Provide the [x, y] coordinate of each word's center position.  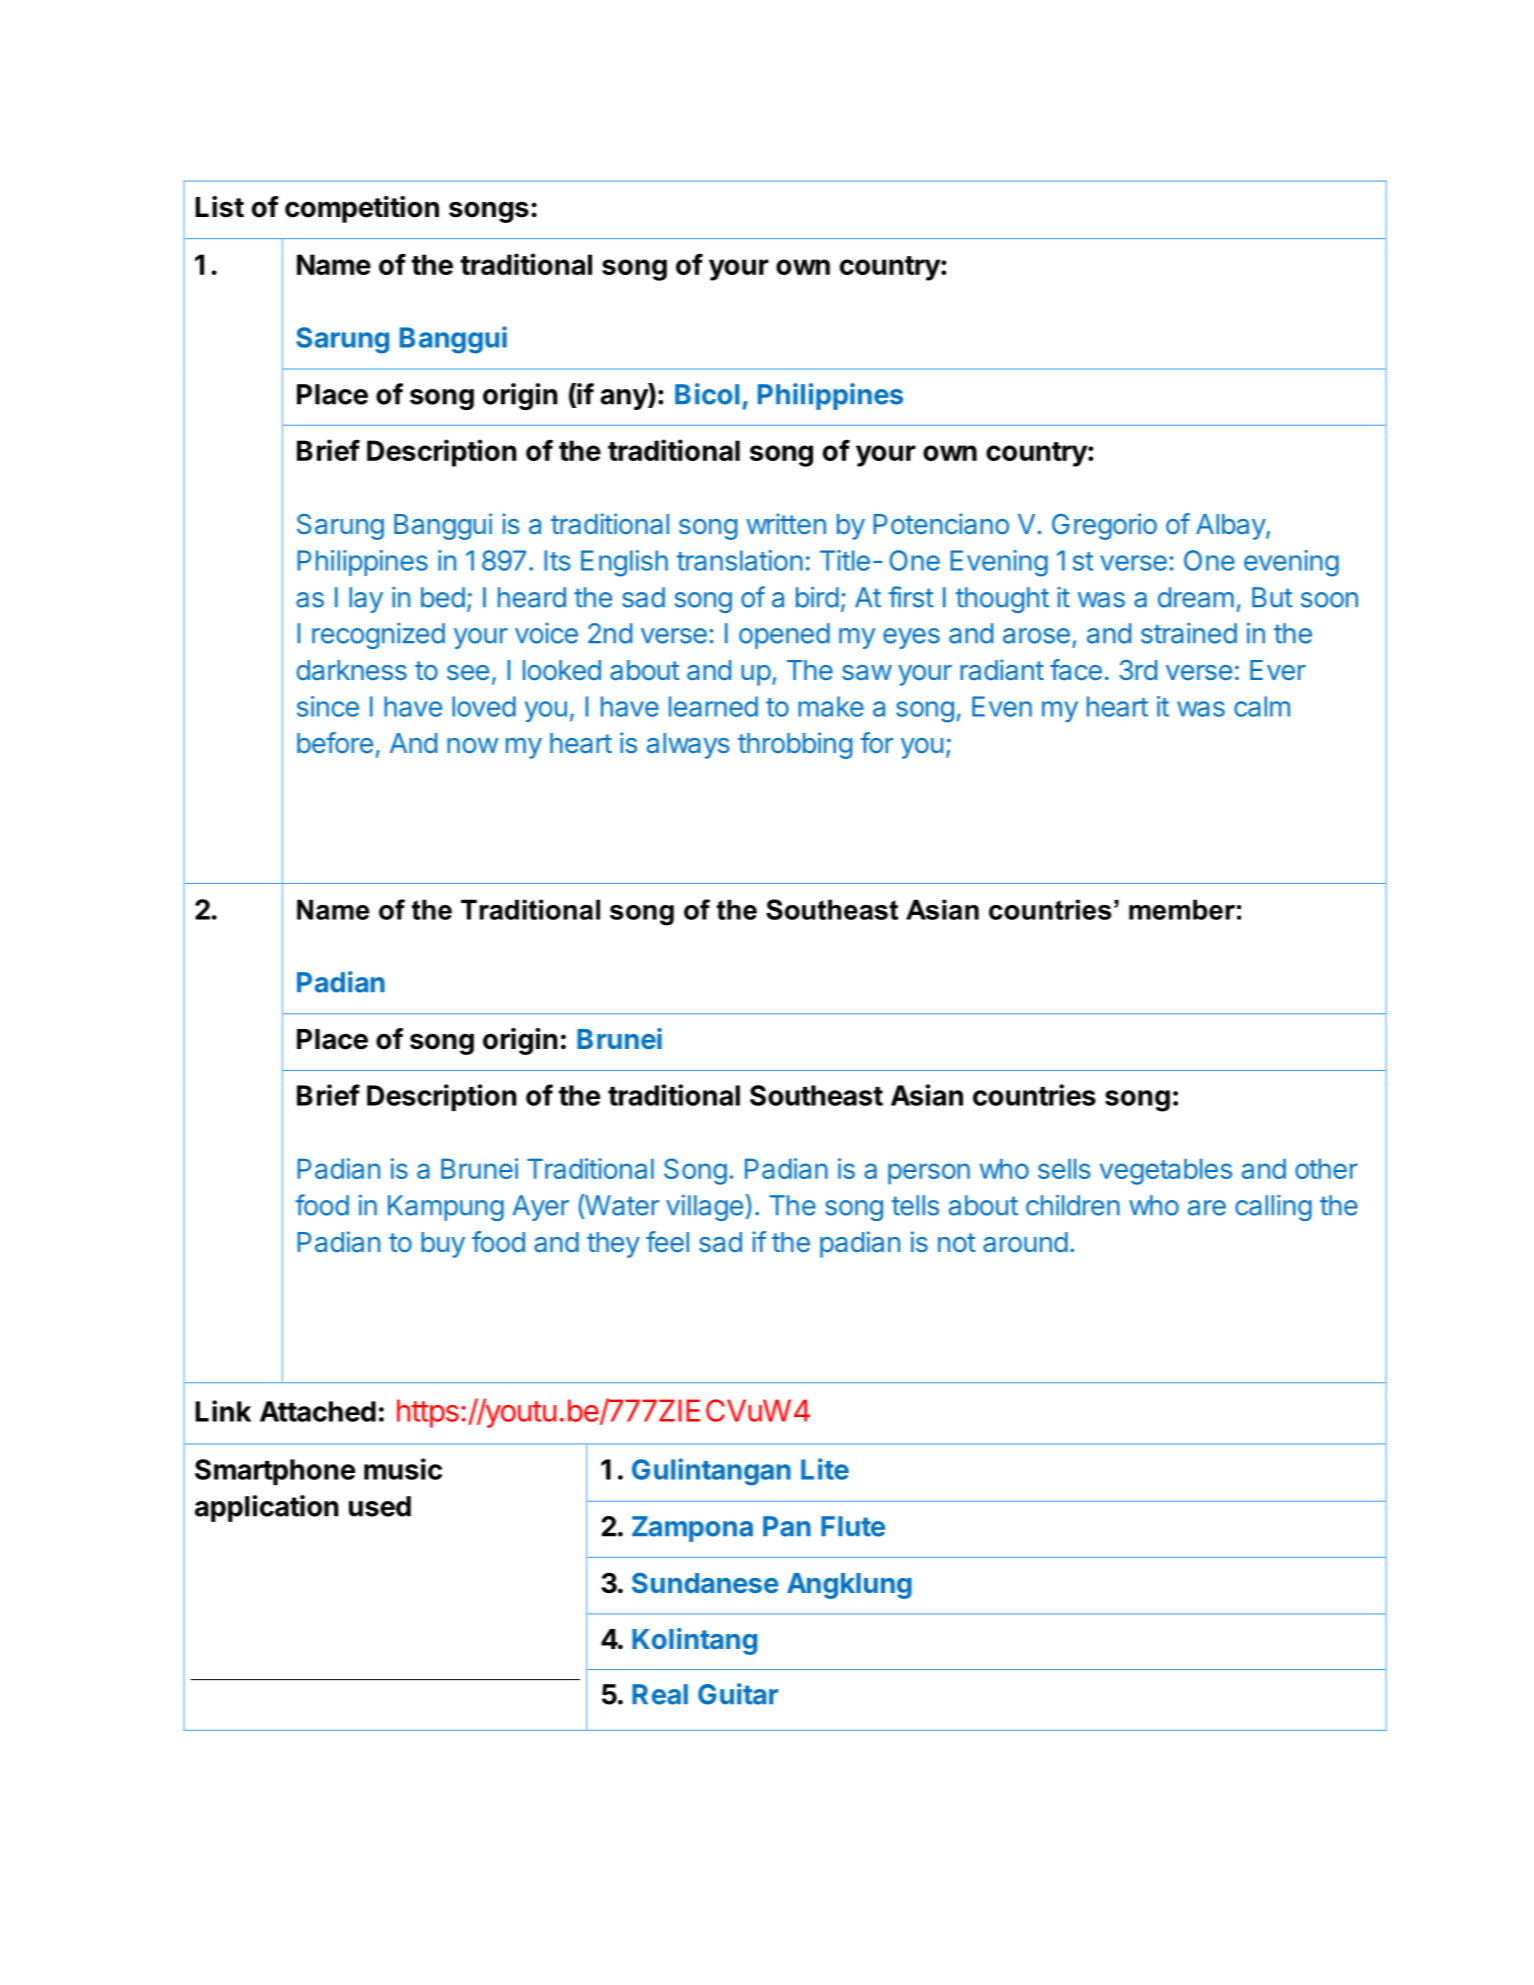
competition [362, 209]
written [786, 523]
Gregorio [1104, 526]
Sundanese [705, 1583]
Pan [787, 1526]
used [380, 1506]
